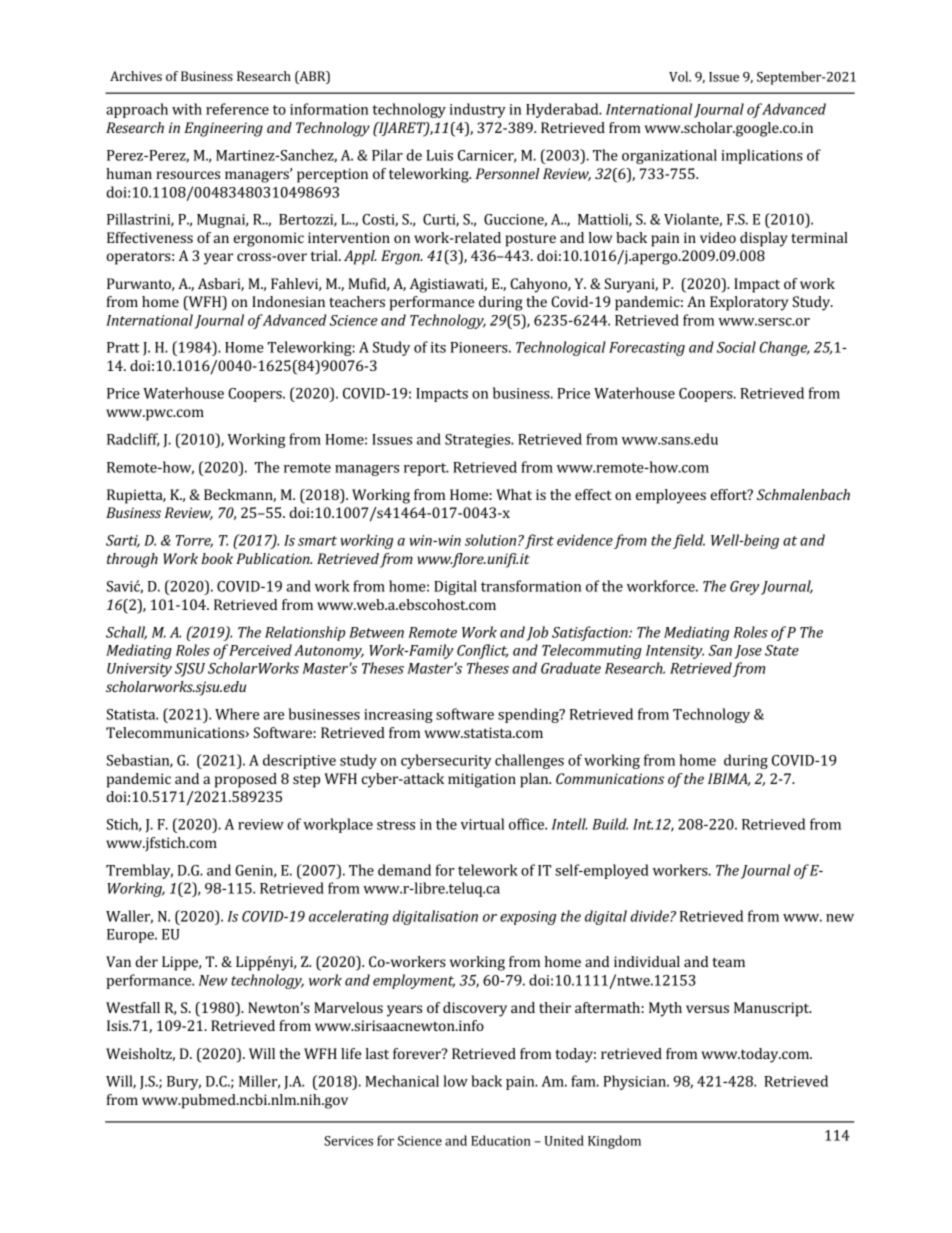 The width and height of the document is (952, 1233). I want to click on Conflict, so click(482, 651).
